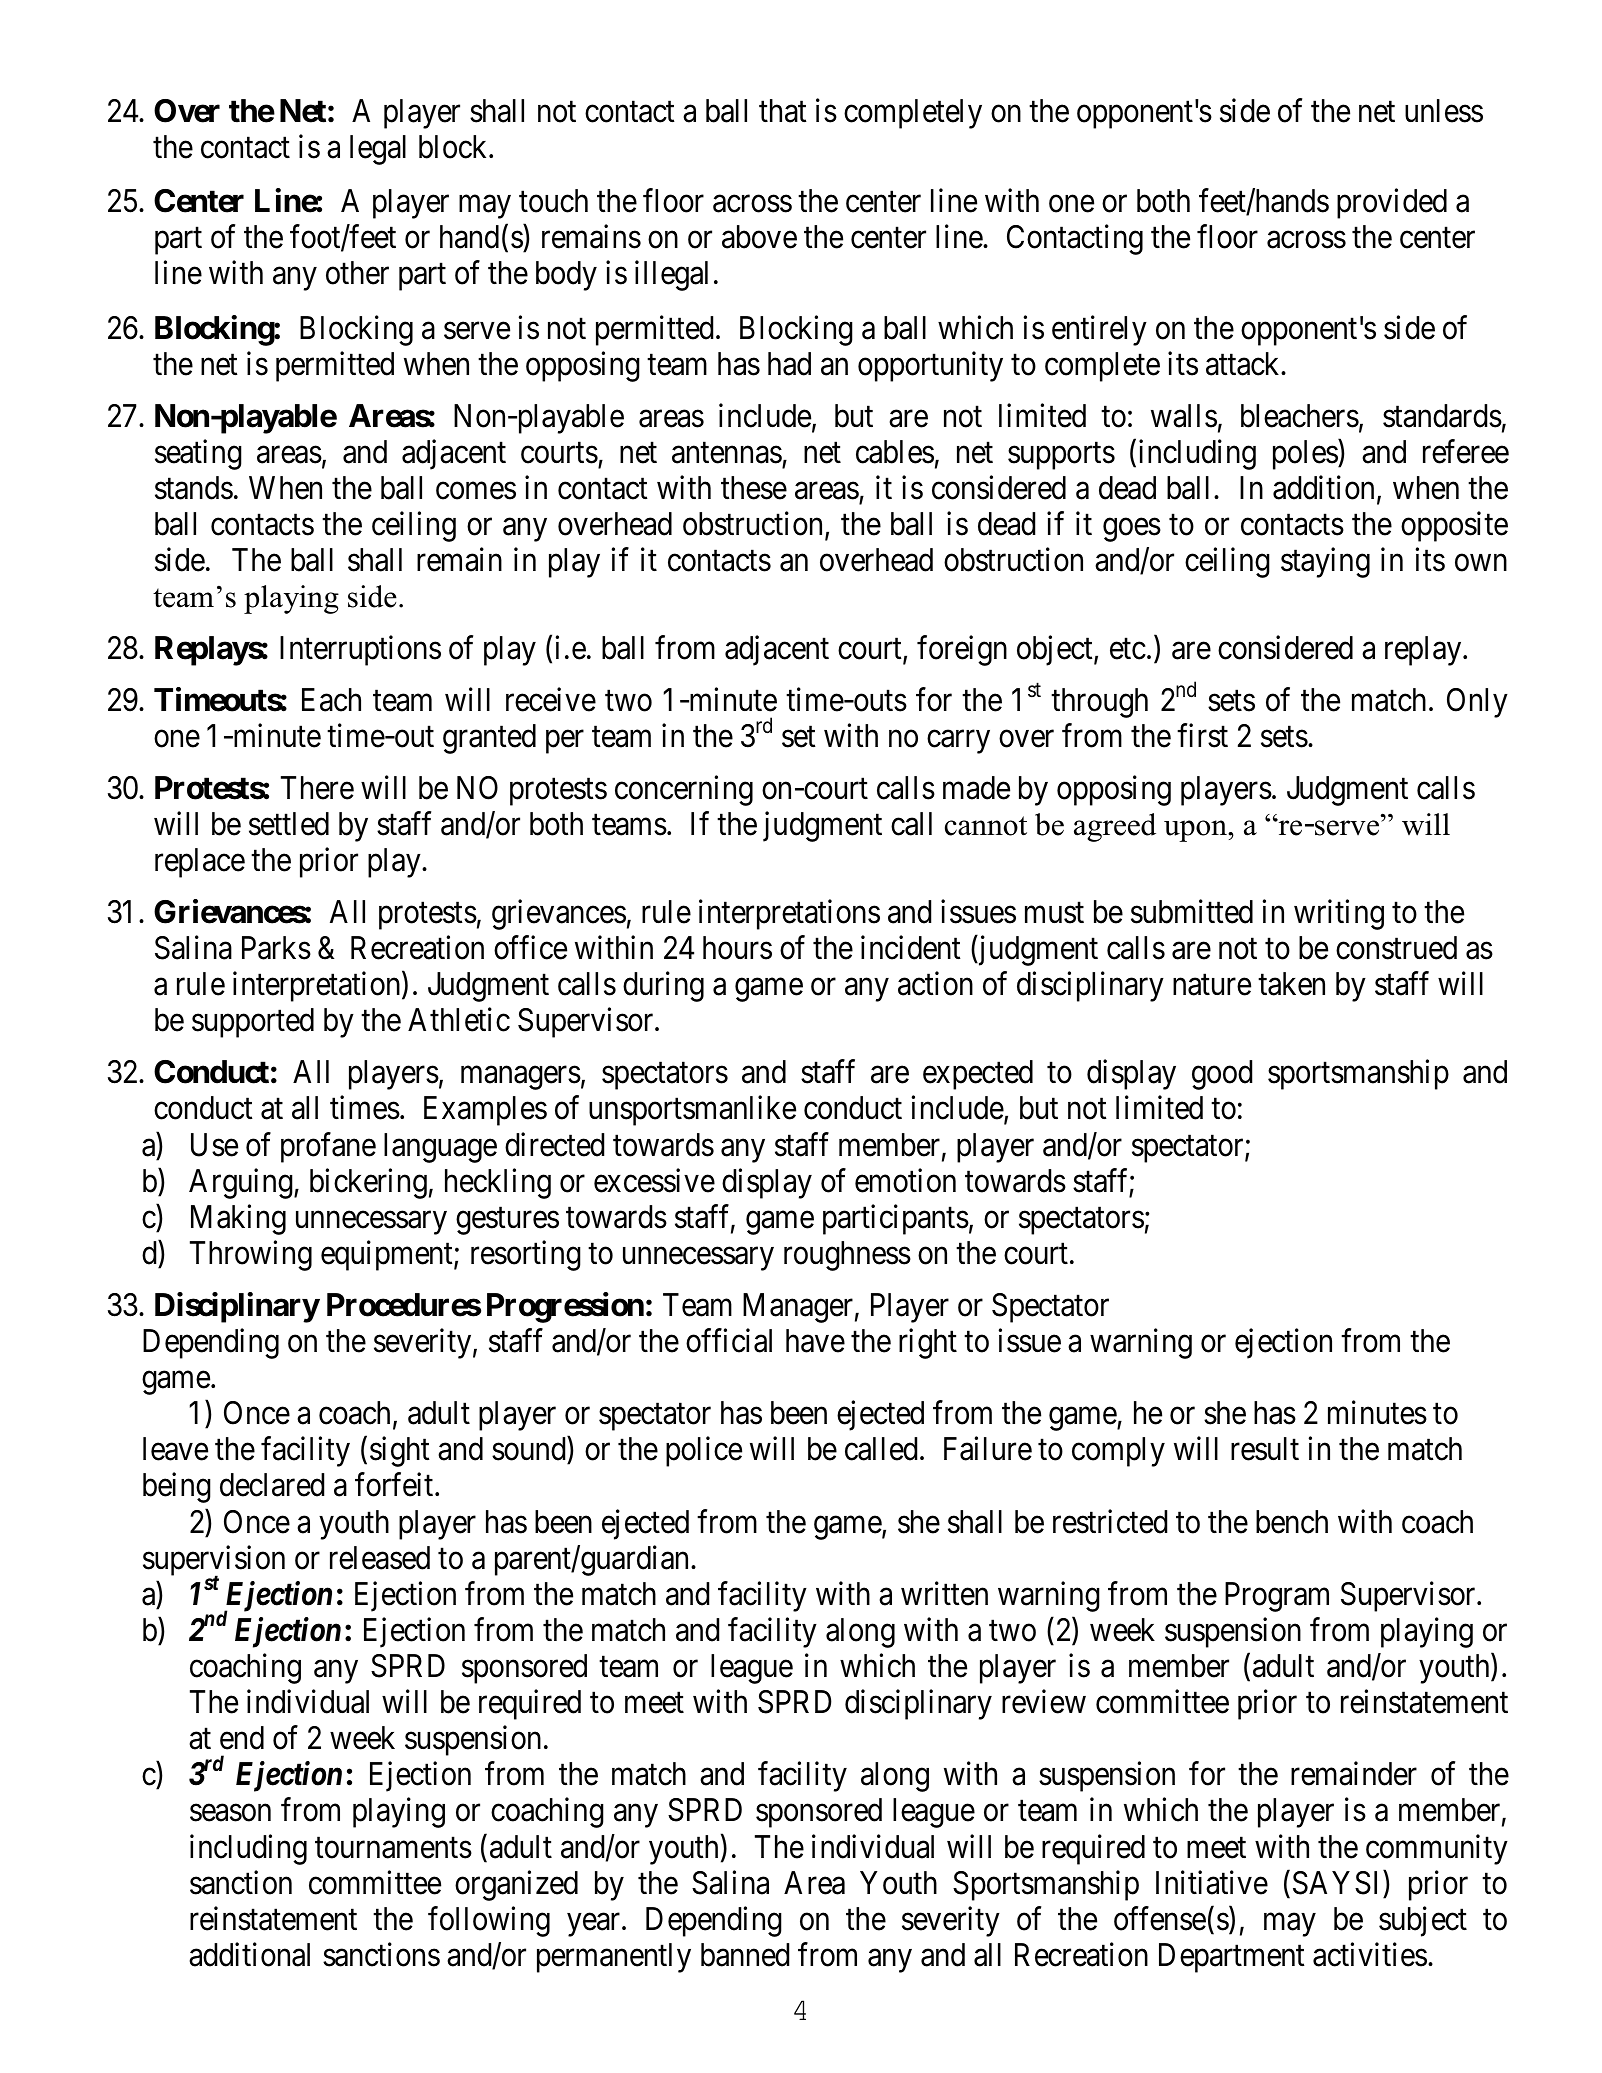  I want to click on that, so click(783, 111).
